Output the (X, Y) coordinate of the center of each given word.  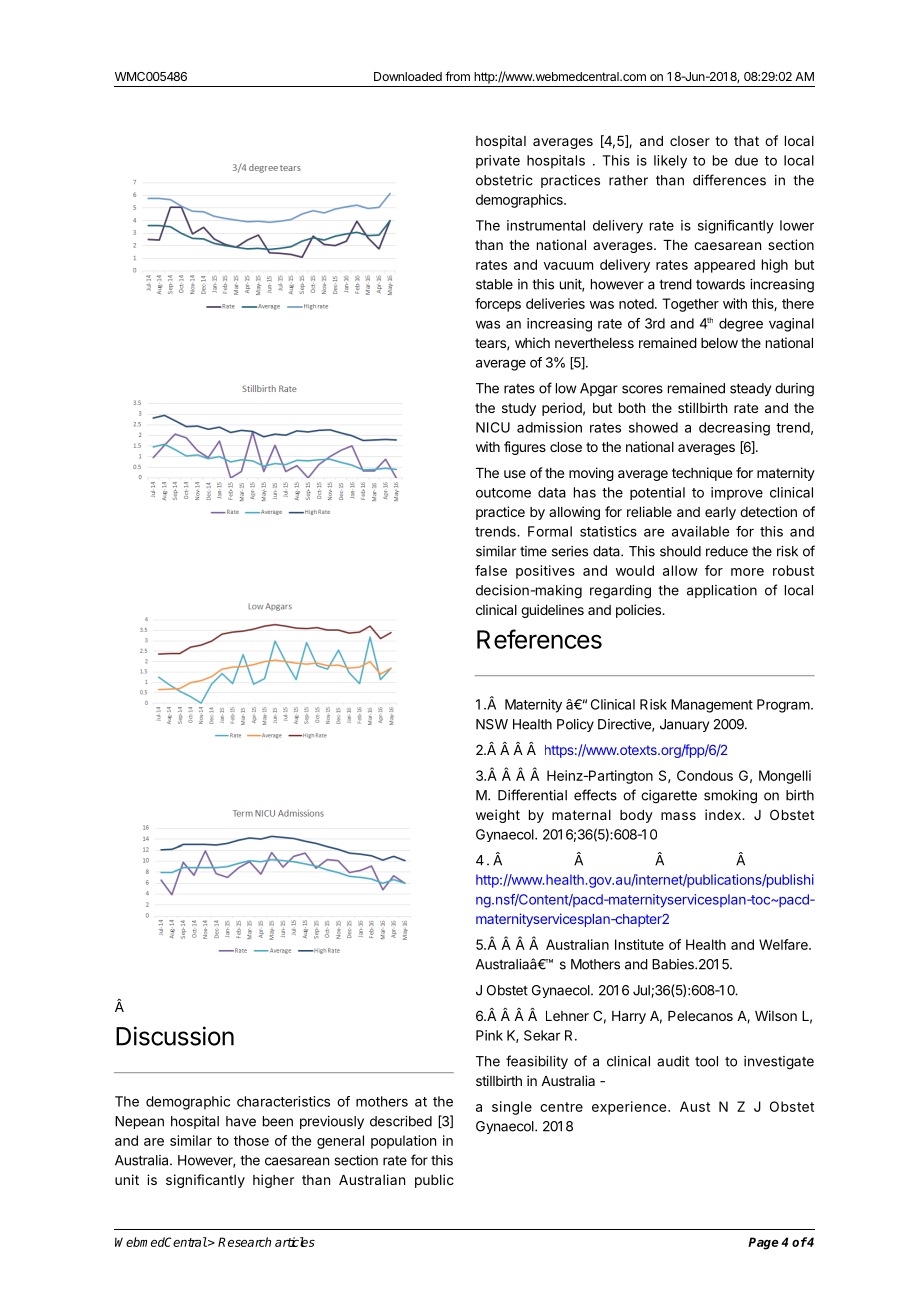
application (722, 591)
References (539, 639)
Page (763, 1243)
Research (244, 1242)
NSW (492, 724)
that (746, 141)
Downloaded (408, 76)
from (457, 76)
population (403, 1142)
